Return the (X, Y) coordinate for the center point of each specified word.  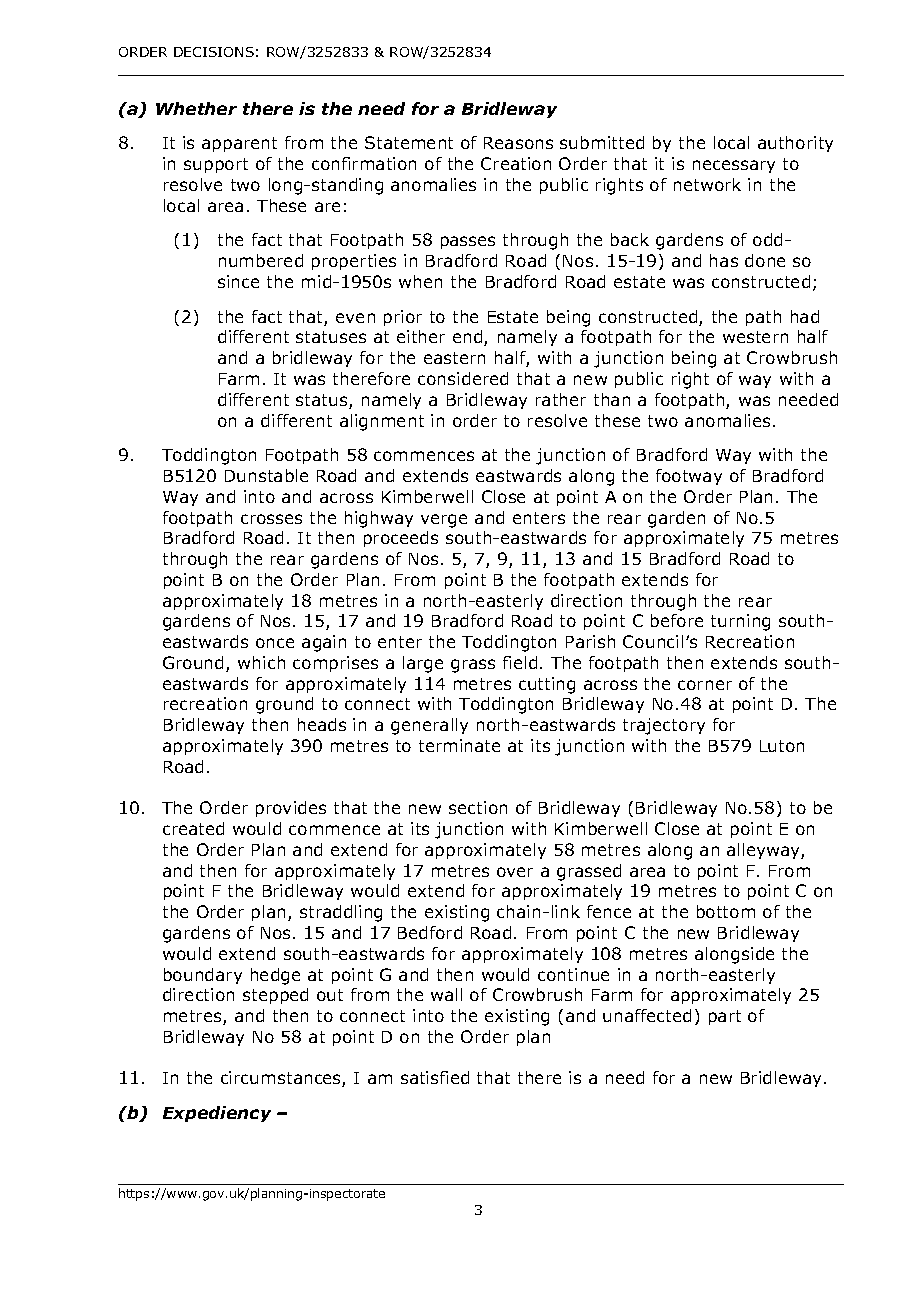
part (725, 1017)
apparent (239, 144)
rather (561, 399)
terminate (459, 745)
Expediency (217, 1114)
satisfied (435, 1077)
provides (291, 809)
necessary (734, 166)
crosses (271, 519)
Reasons (518, 143)
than (612, 399)
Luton (782, 746)
